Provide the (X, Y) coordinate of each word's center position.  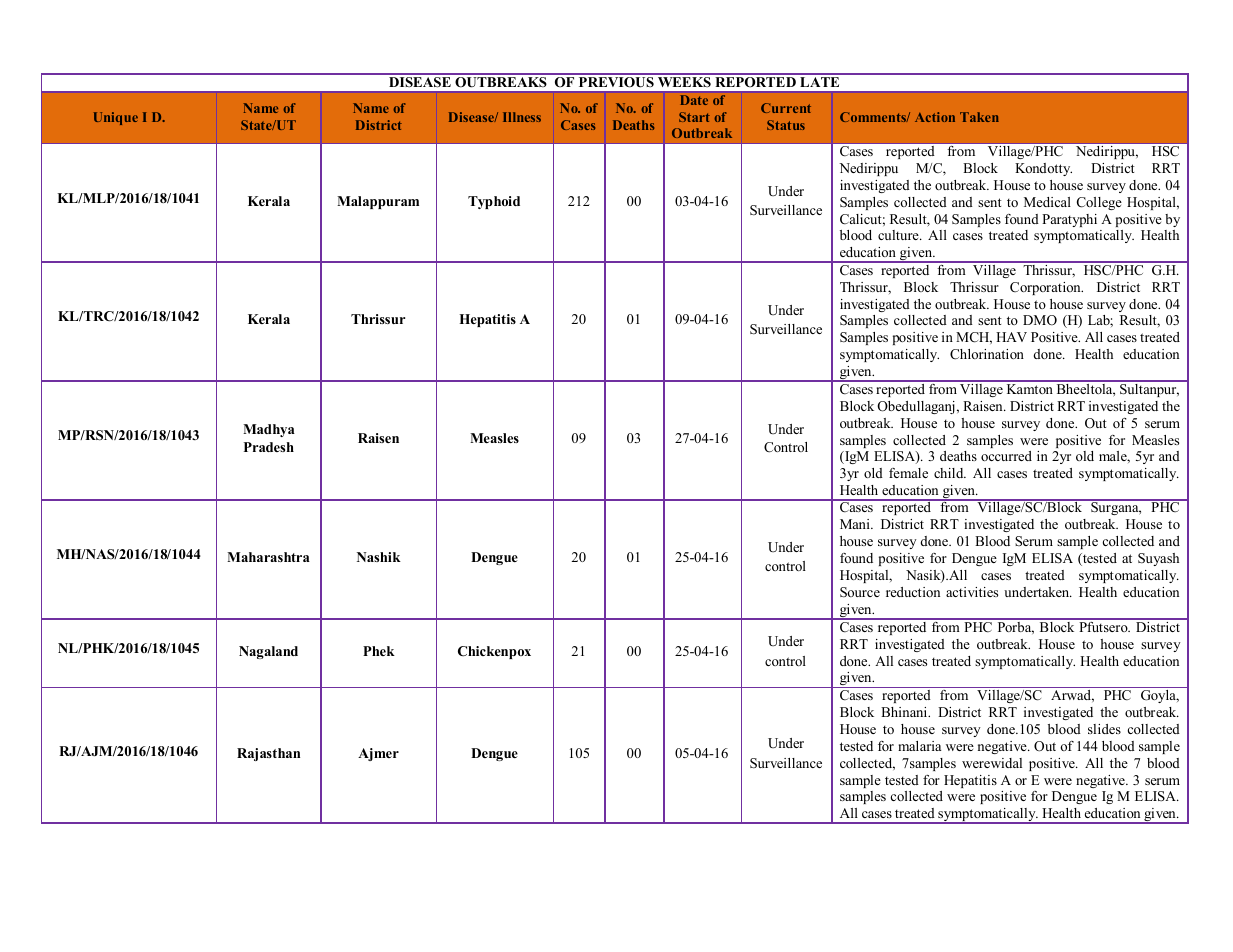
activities (972, 592)
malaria (919, 746)
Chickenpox (494, 652)
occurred (1006, 456)
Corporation (1046, 288)
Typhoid (494, 202)
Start (694, 117)
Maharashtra (268, 557)
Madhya (269, 430)
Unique (116, 118)
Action (935, 117)
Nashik (379, 557)
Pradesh (269, 447)
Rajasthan (268, 754)
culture (899, 235)
